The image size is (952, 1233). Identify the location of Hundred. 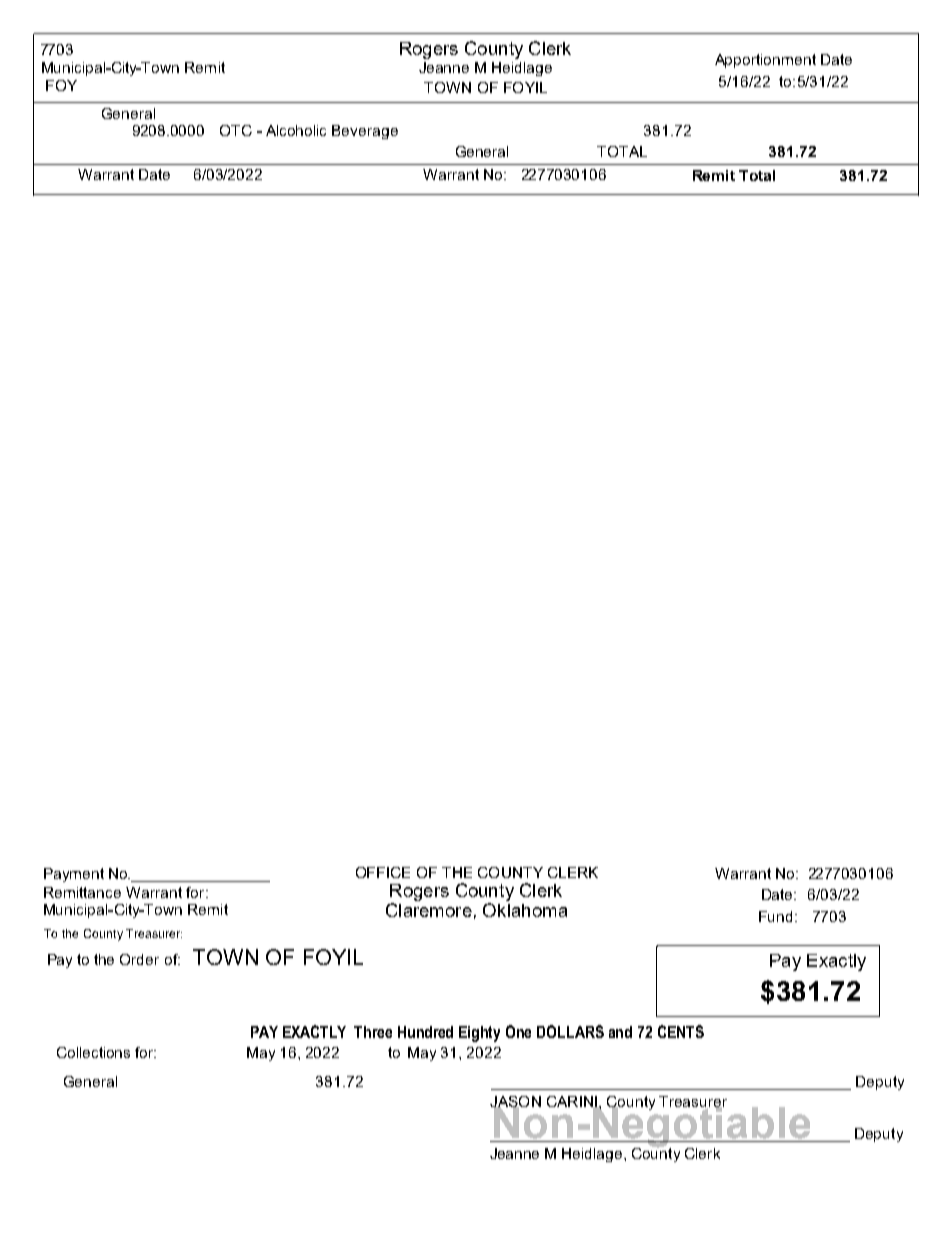
(425, 1032).
